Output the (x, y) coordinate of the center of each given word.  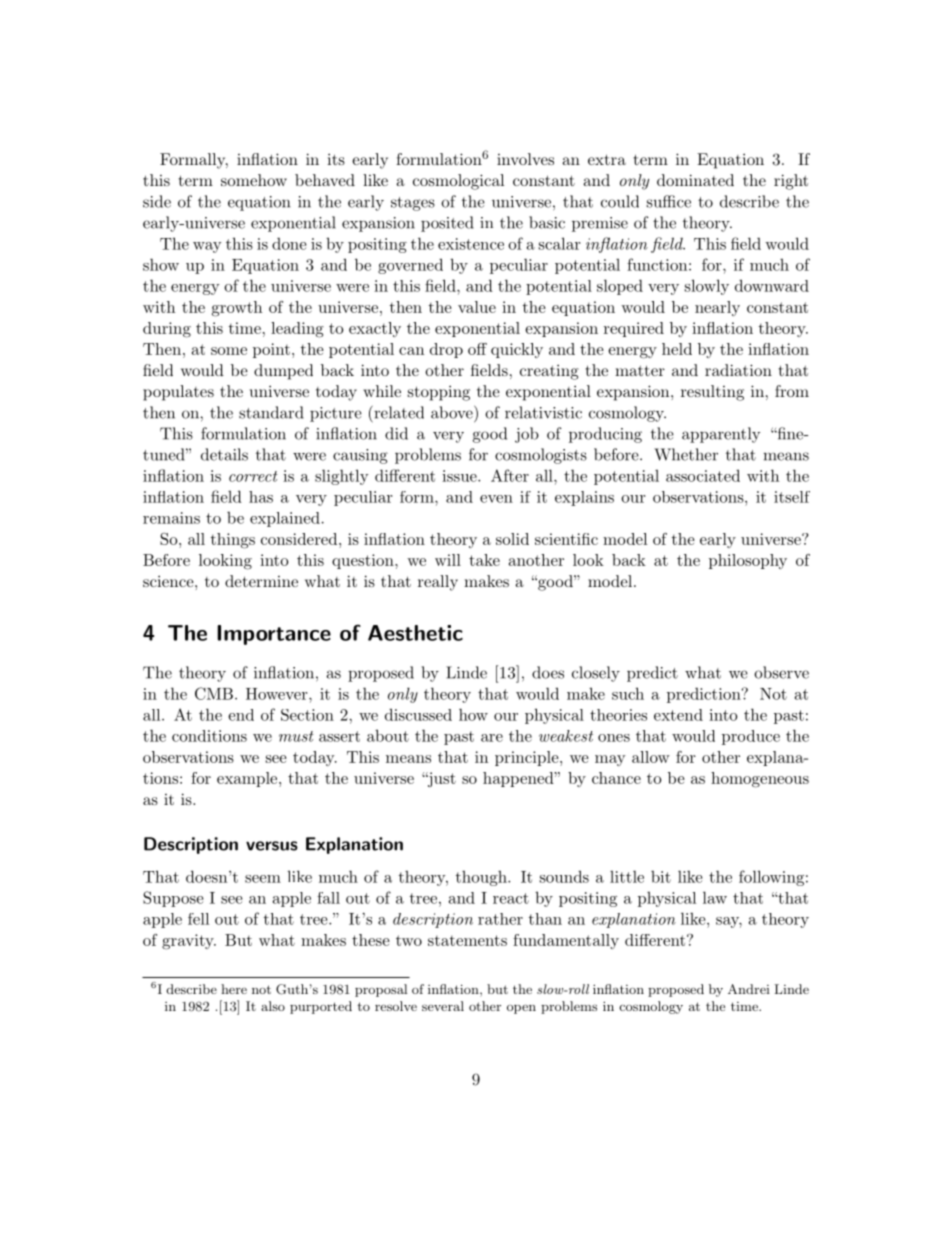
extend (678, 715)
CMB (214, 693)
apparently (721, 435)
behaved (325, 180)
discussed (418, 714)
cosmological (458, 182)
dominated (695, 180)
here (234, 989)
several (443, 1006)
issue (460, 476)
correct (253, 476)
